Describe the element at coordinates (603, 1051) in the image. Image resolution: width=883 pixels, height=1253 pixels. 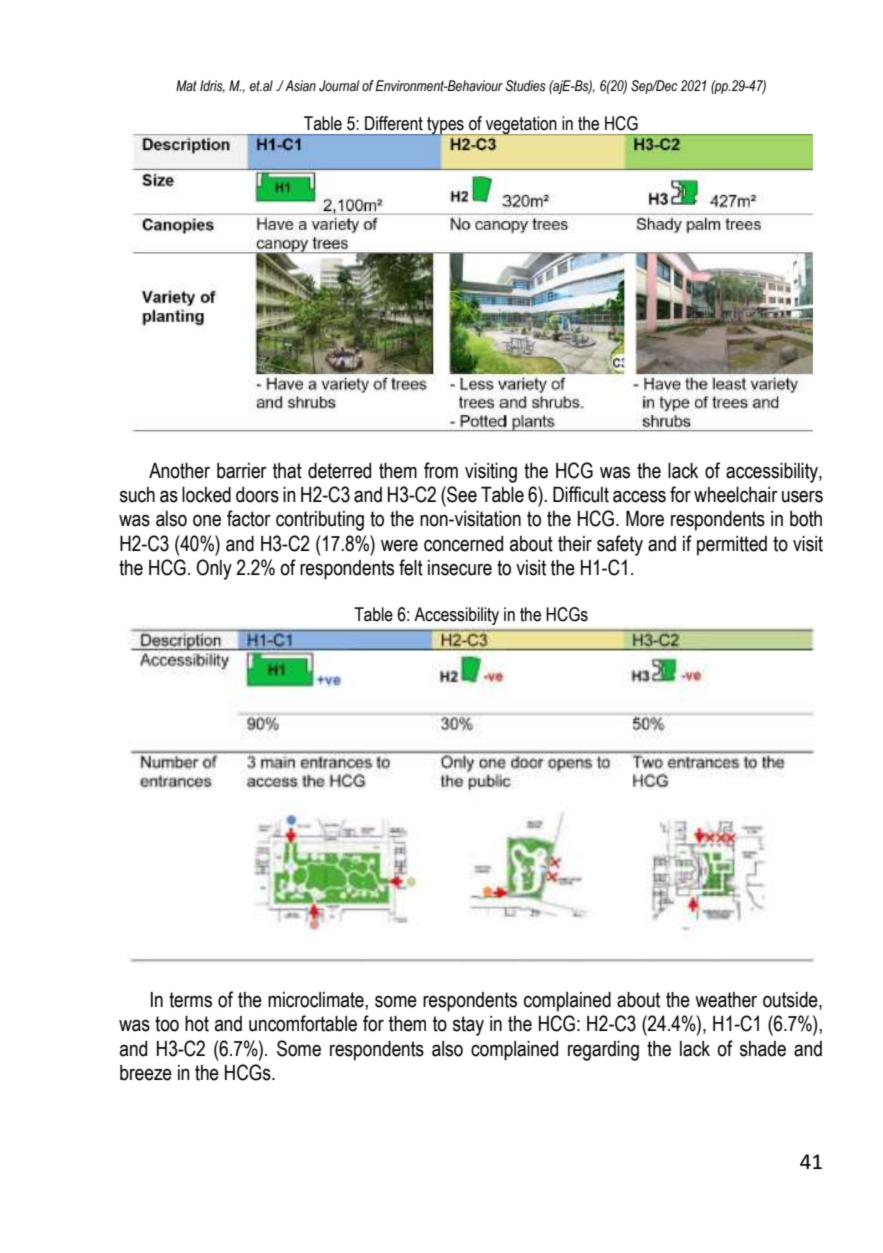
I see `regarding` at that location.
